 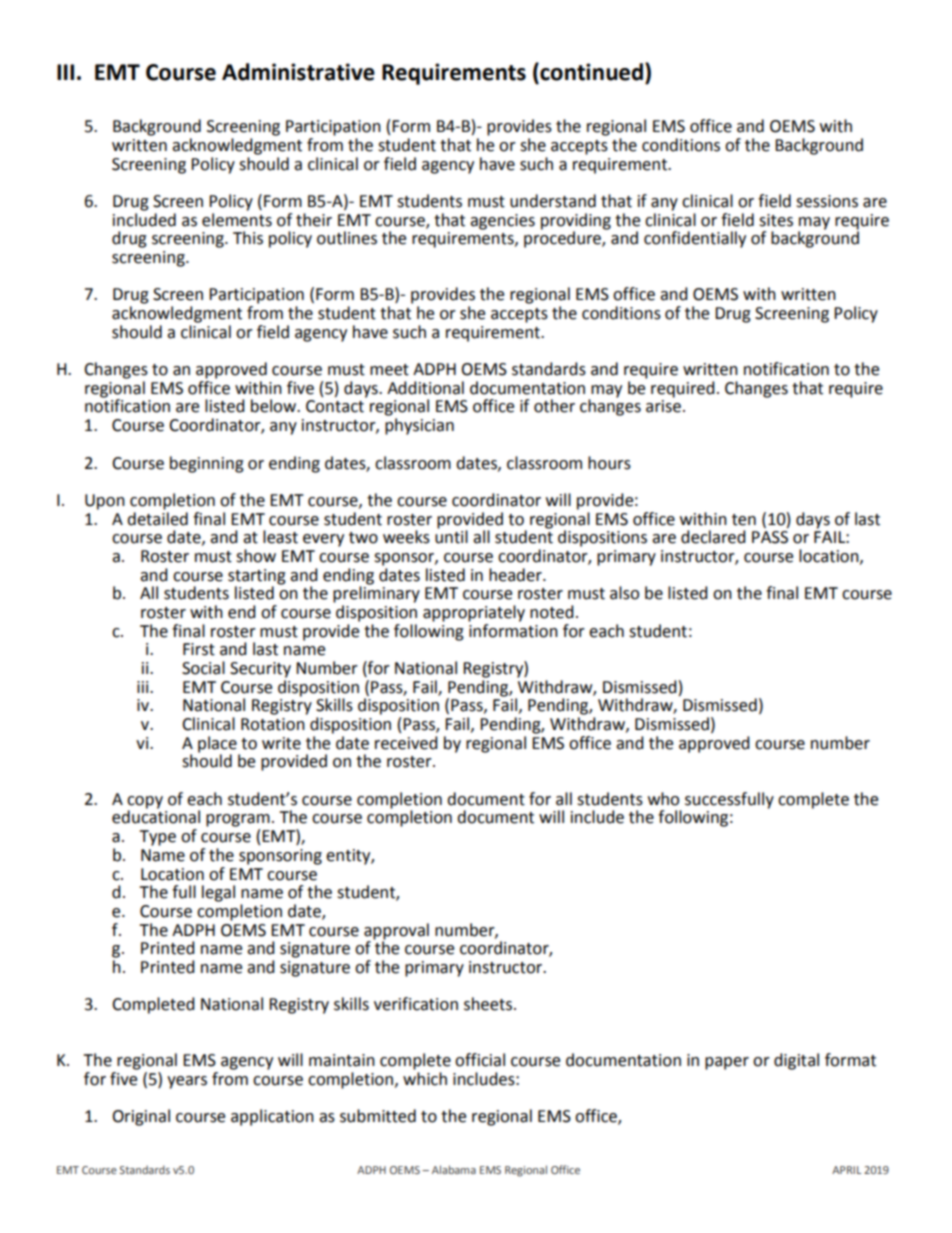 I want to click on approval, so click(x=396, y=931).
